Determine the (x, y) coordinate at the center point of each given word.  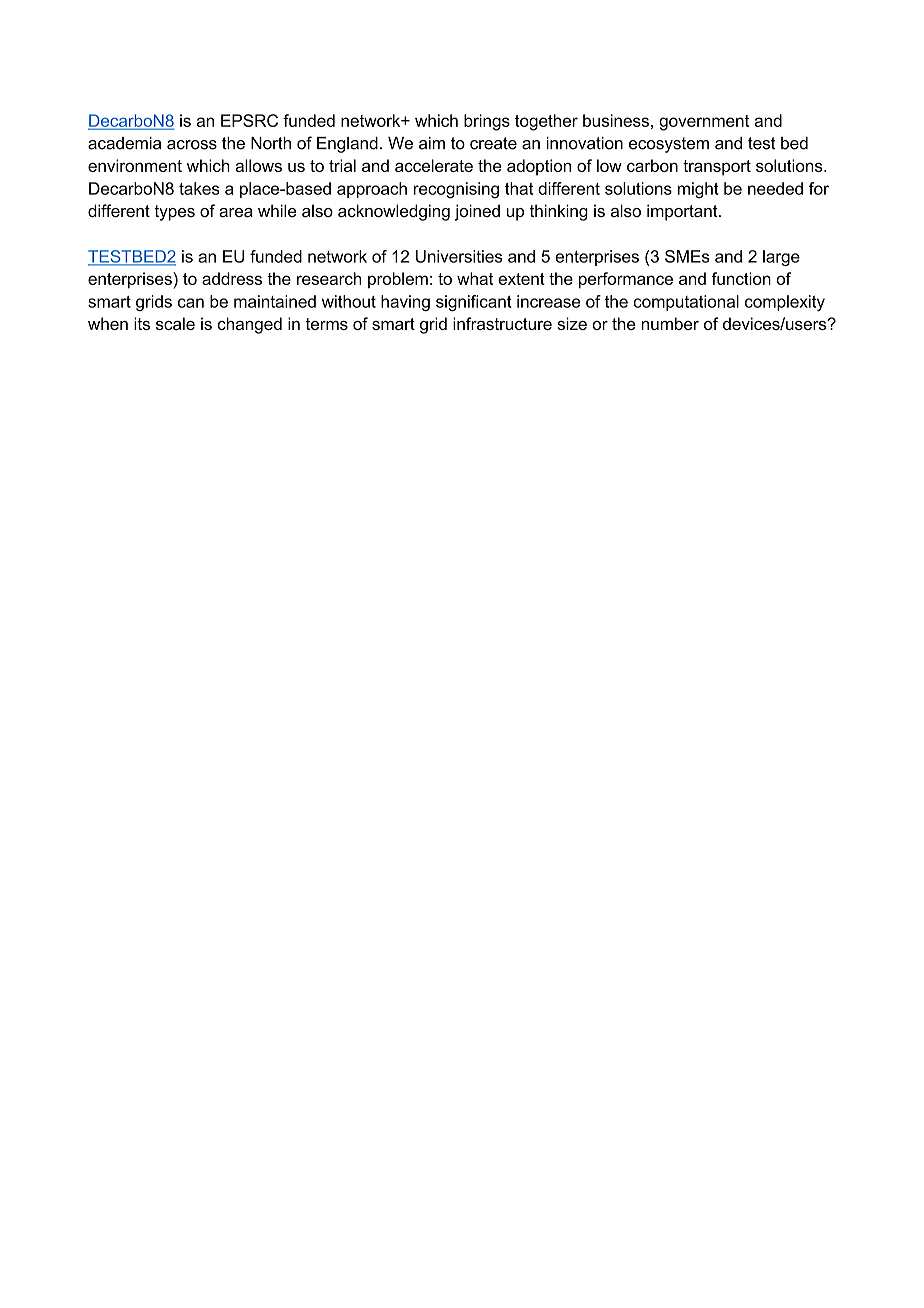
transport (717, 168)
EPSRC (249, 120)
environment (135, 165)
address (232, 278)
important (683, 212)
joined (477, 212)
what (475, 278)
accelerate (434, 165)
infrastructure (502, 323)
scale (175, 323)
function (741, 278)
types (174, 213)
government (704, 123)
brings (487, 122)
